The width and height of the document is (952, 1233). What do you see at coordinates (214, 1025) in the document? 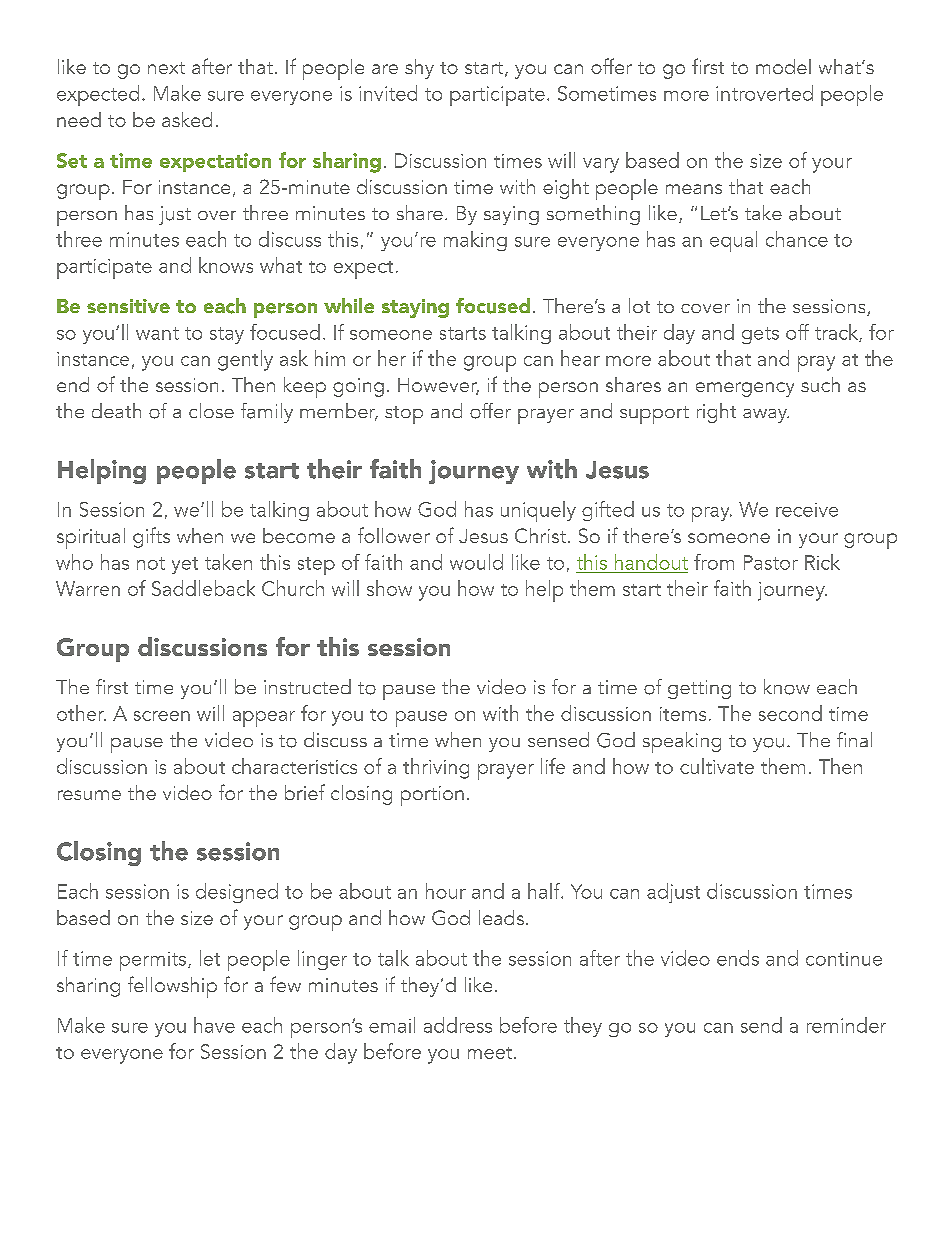
I see `have` at bounding box center [214, 1025].
